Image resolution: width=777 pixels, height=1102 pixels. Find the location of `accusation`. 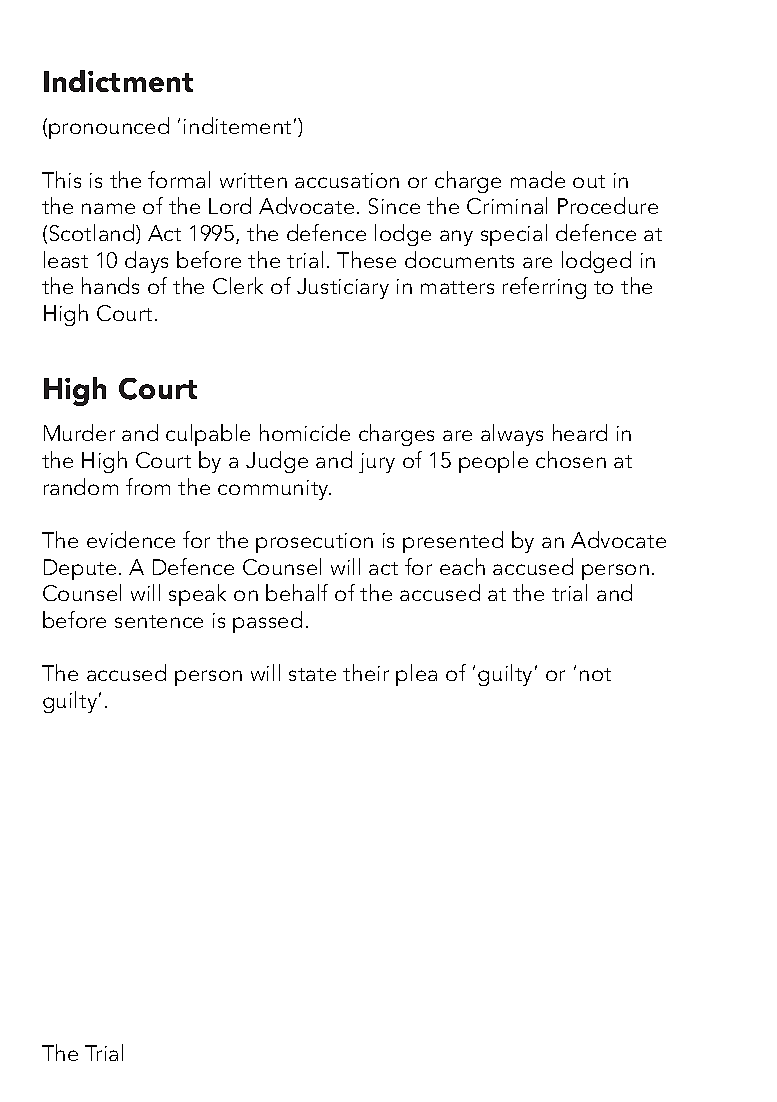

accusation is located at coordinates (347, 180).
